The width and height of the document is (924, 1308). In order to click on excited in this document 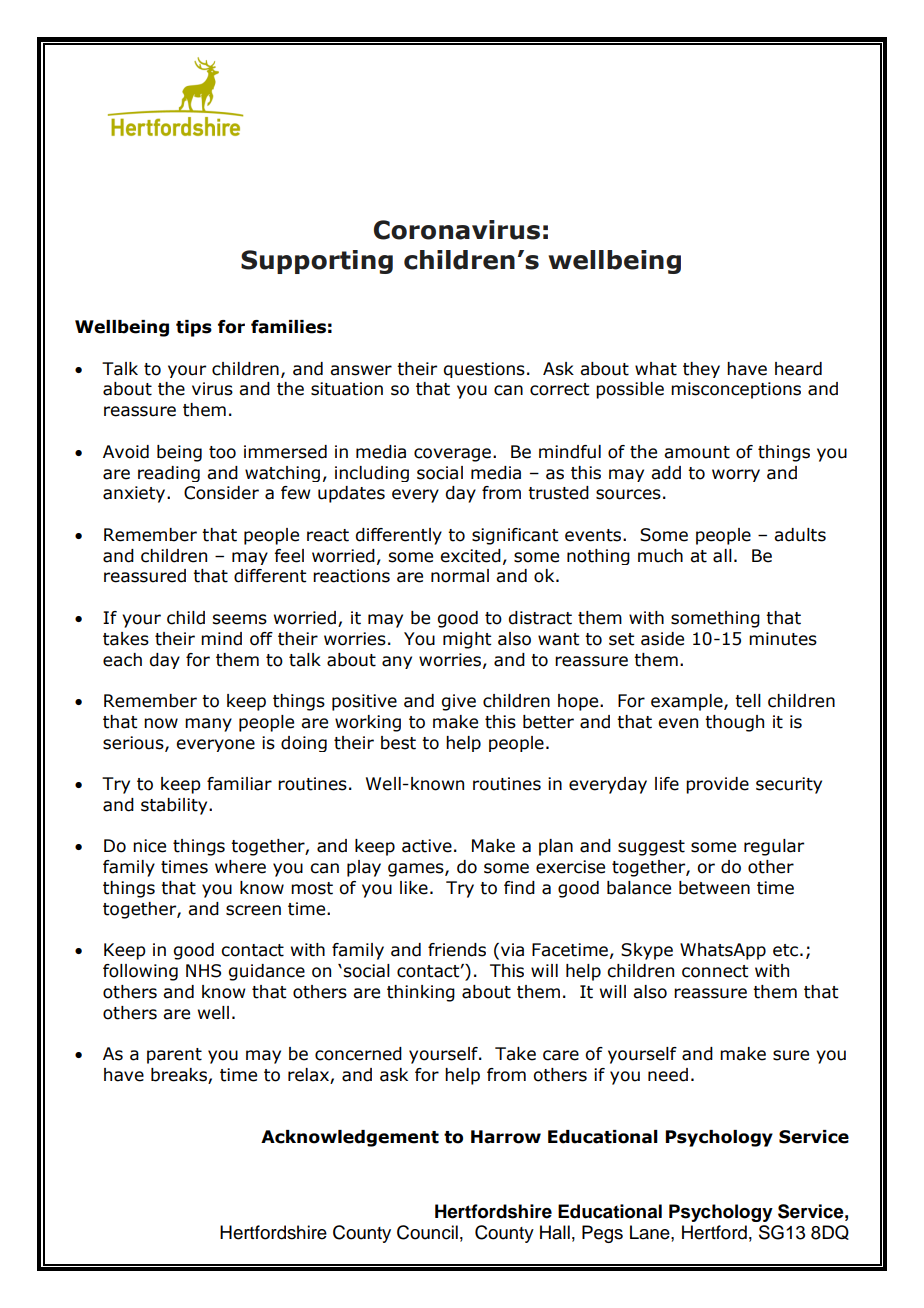, I will do `click(470, 556)`.
